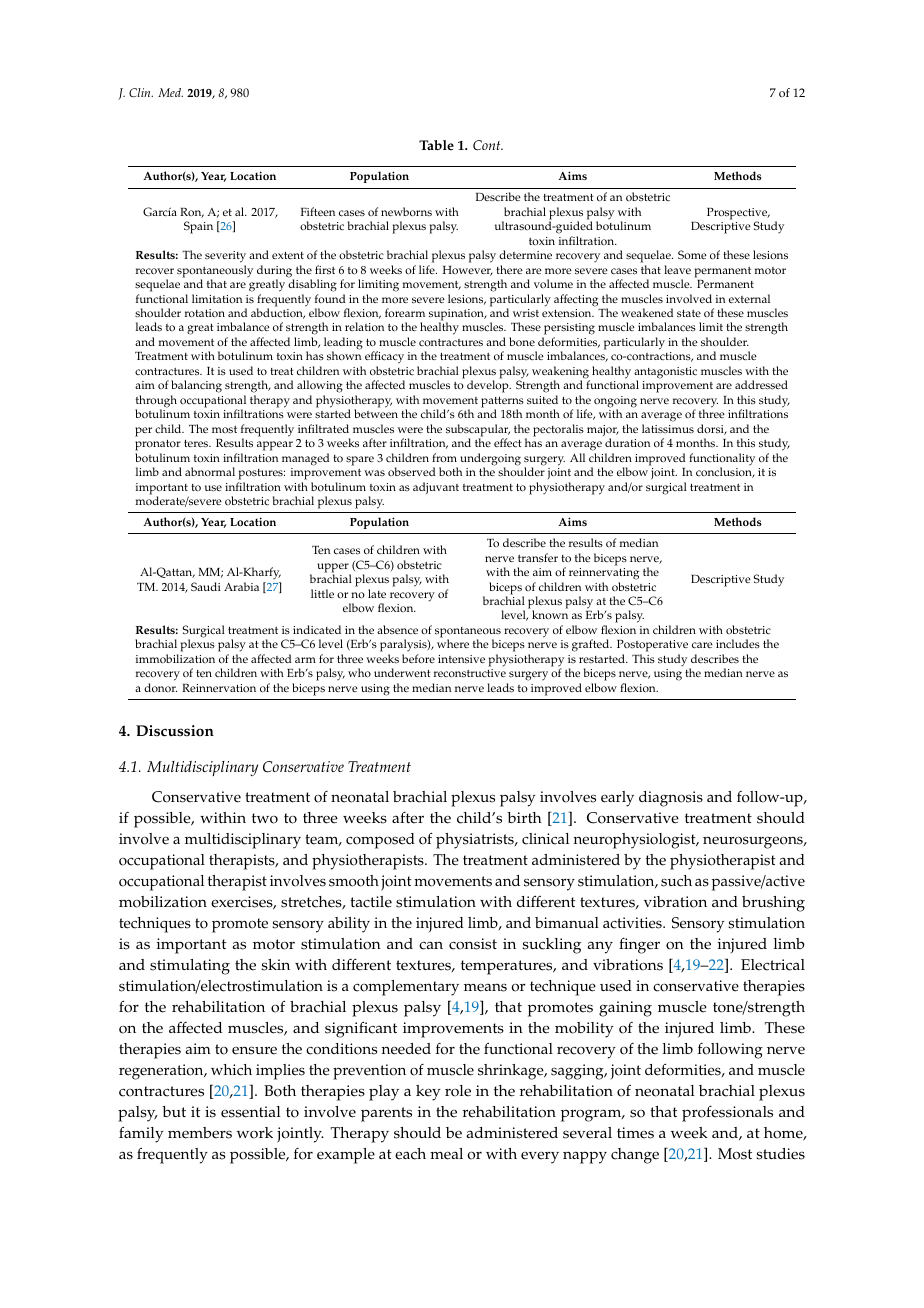 The height and width of the page is (1308, 924). I want to click on Table, so click(436, 145).
